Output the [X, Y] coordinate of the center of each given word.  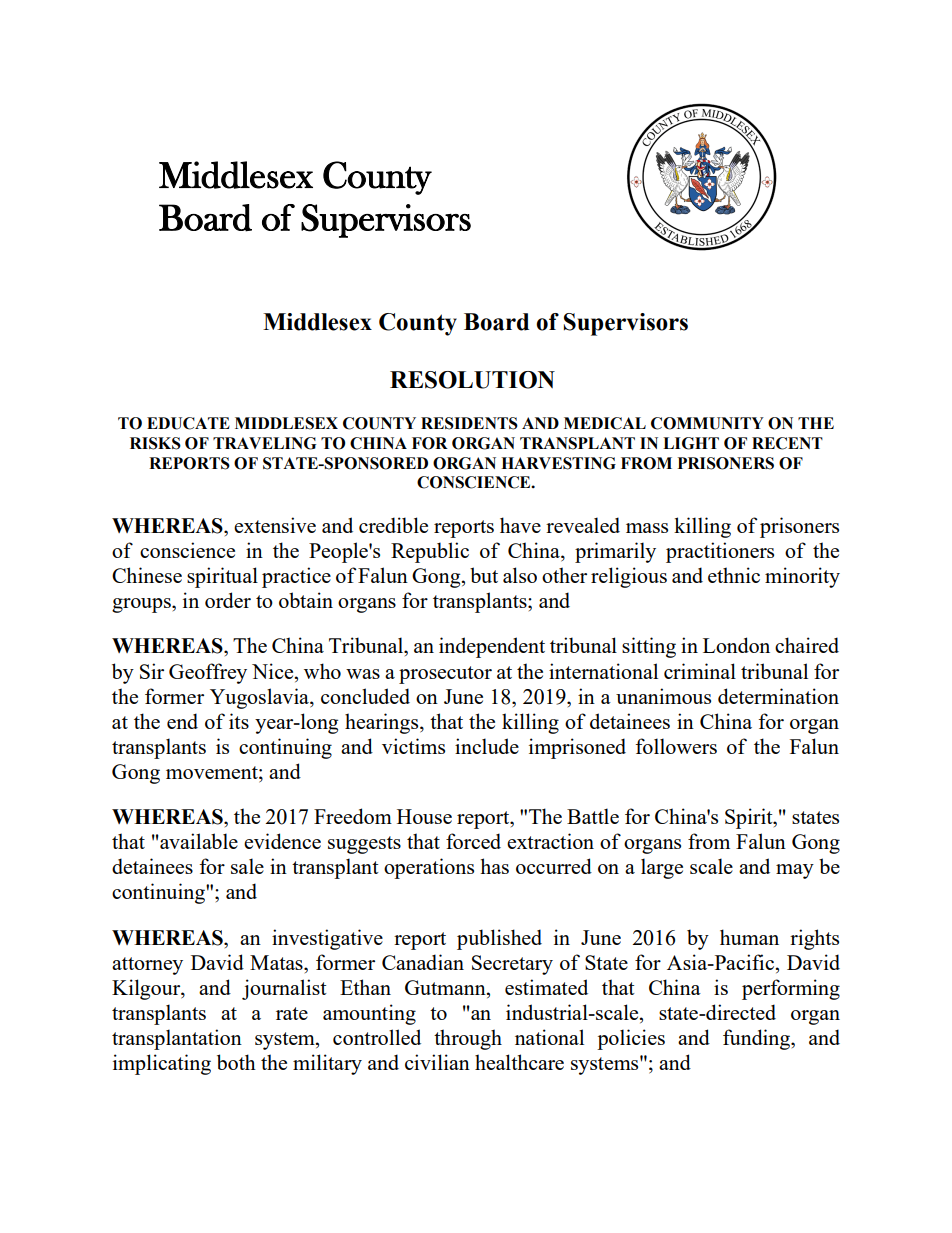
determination [778, 696]
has [494, 866]
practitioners [720, 552]
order [228, 600]
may [795, 871]
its [239, 721]
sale [247, 866]
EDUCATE [188, 423]
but [484, 575]
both [236, 1062]
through [468, 1039]
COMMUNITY [707, 423]
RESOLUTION [472, 380]
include [487, 746]
